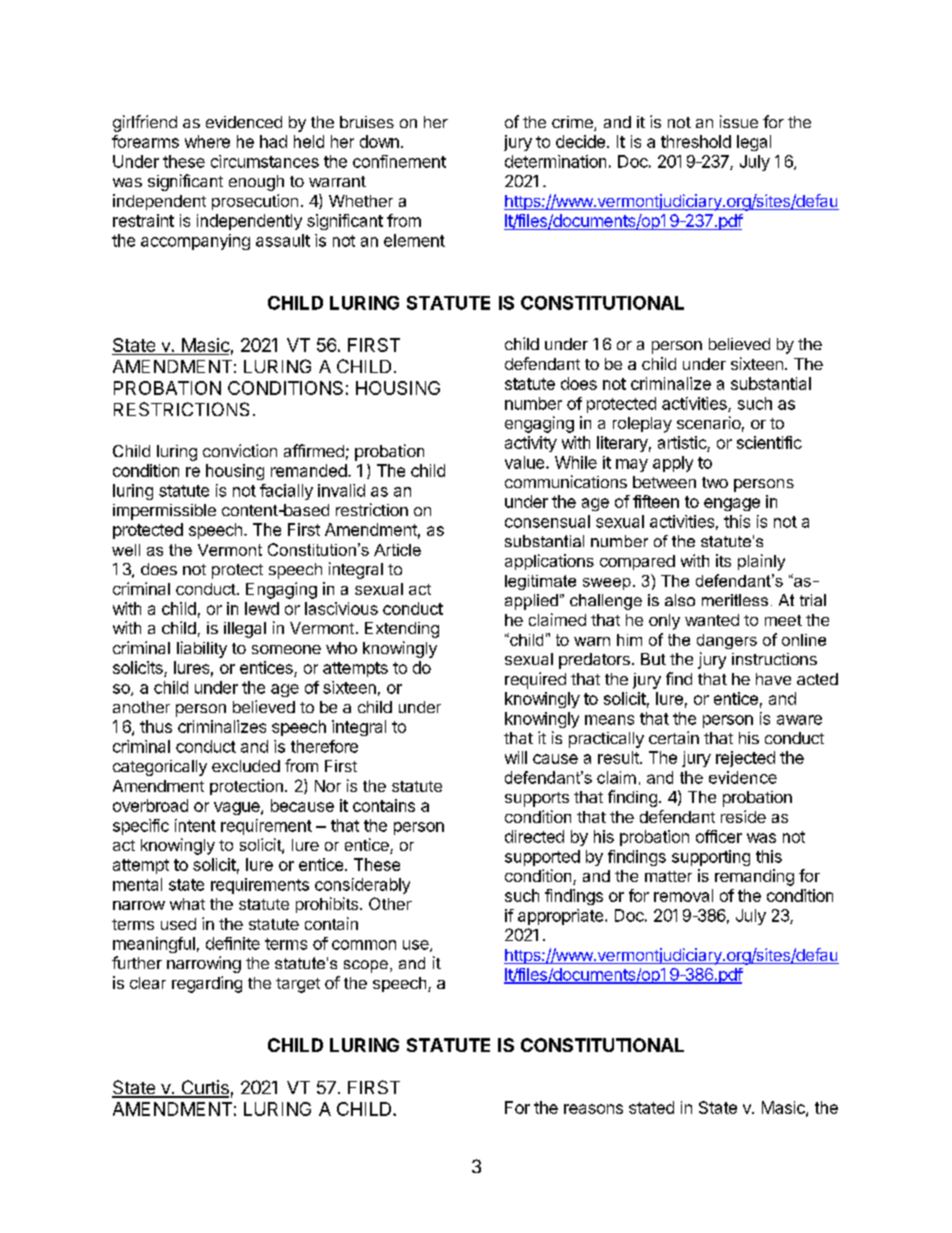  Describe the element at coordinates (696, 141) in the screenshot. I see `threshold` at that location.
